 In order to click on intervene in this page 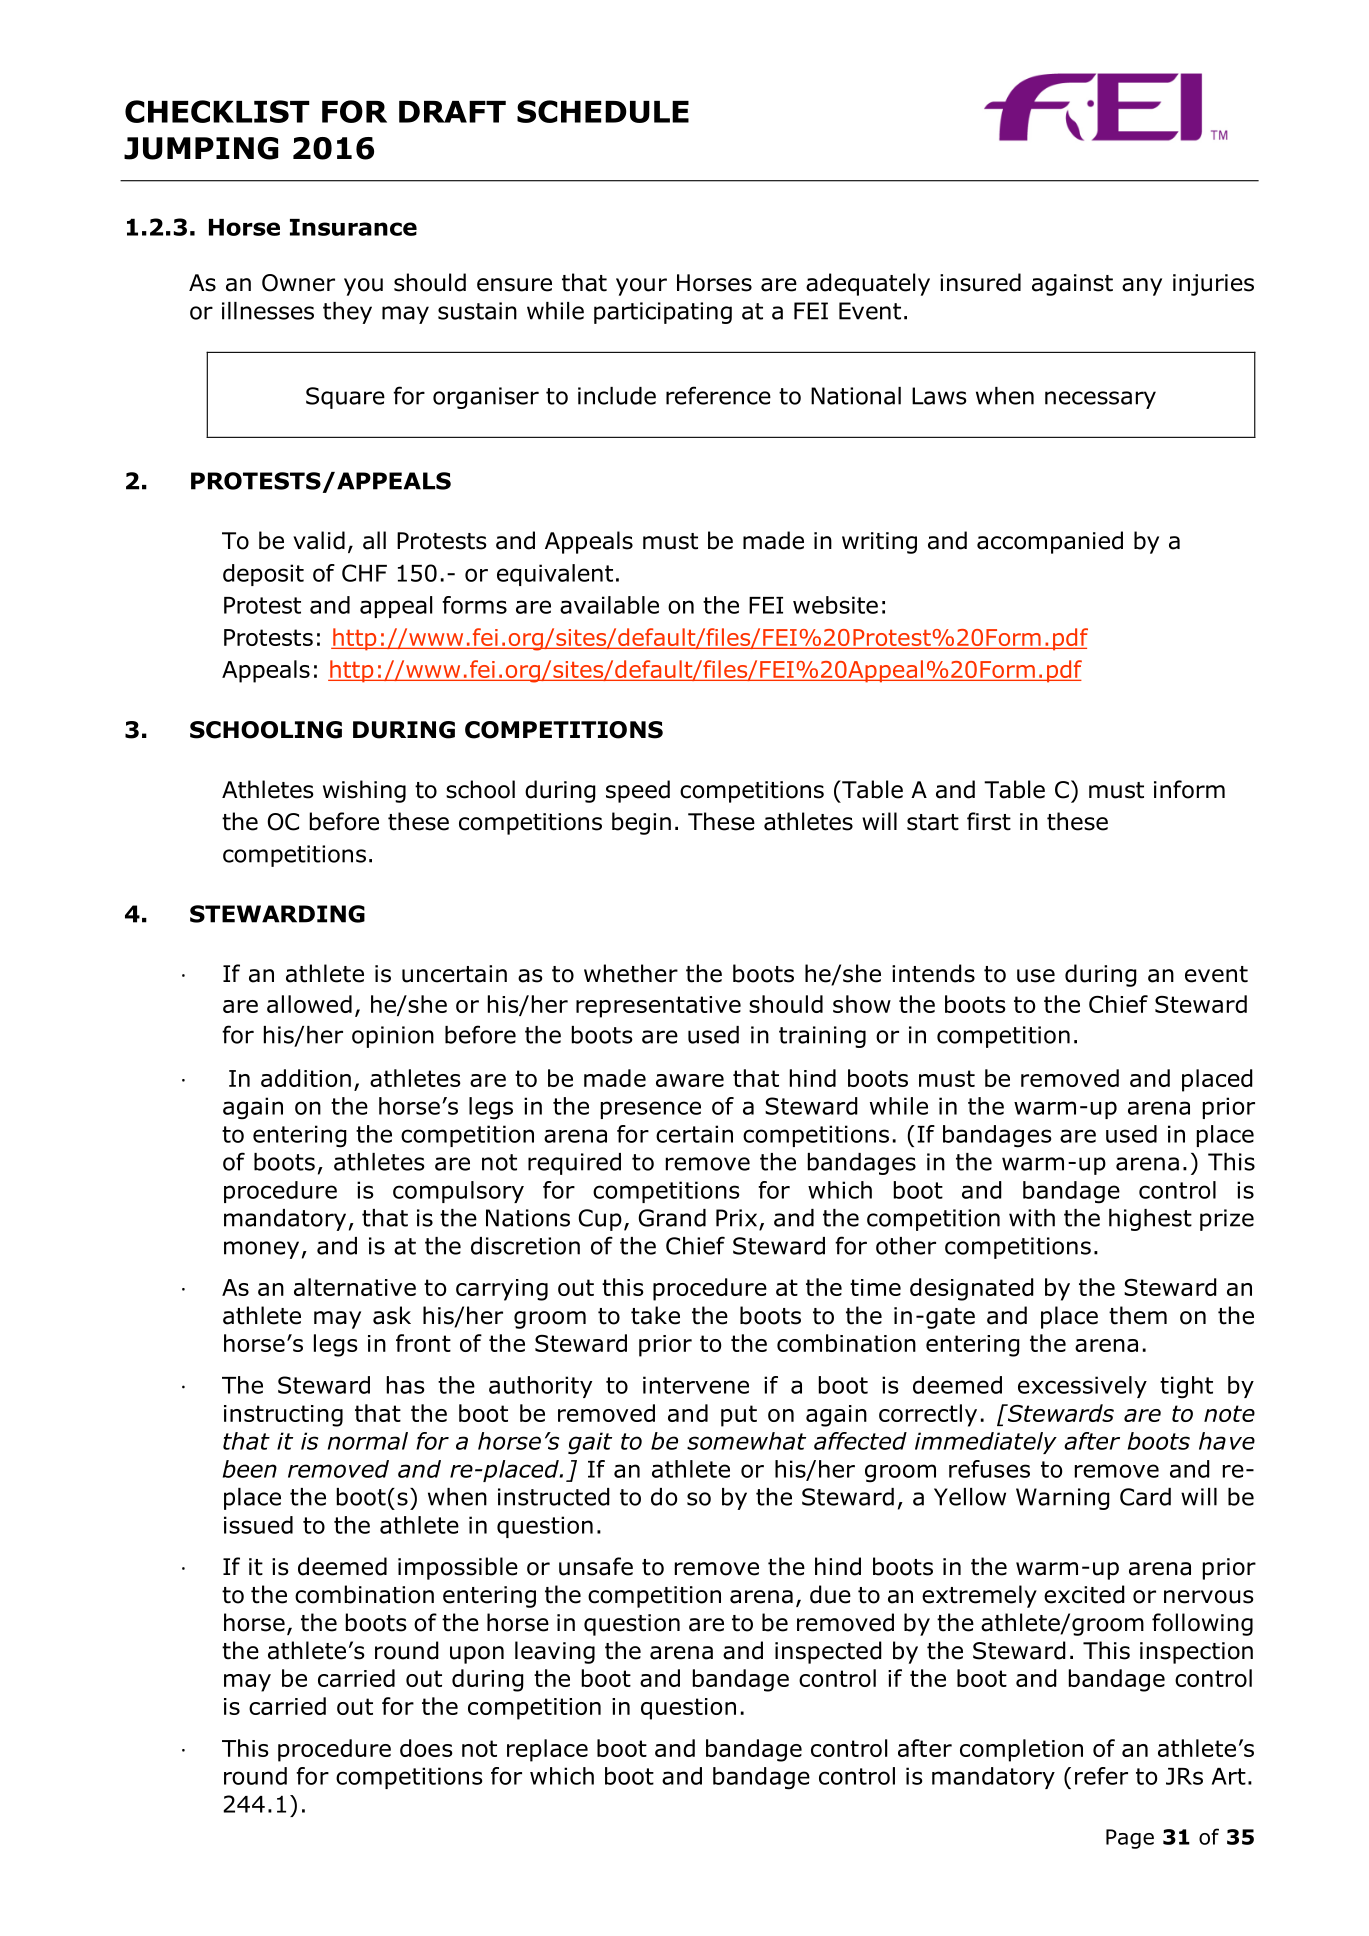, I will do `click(696, 1385)`.
